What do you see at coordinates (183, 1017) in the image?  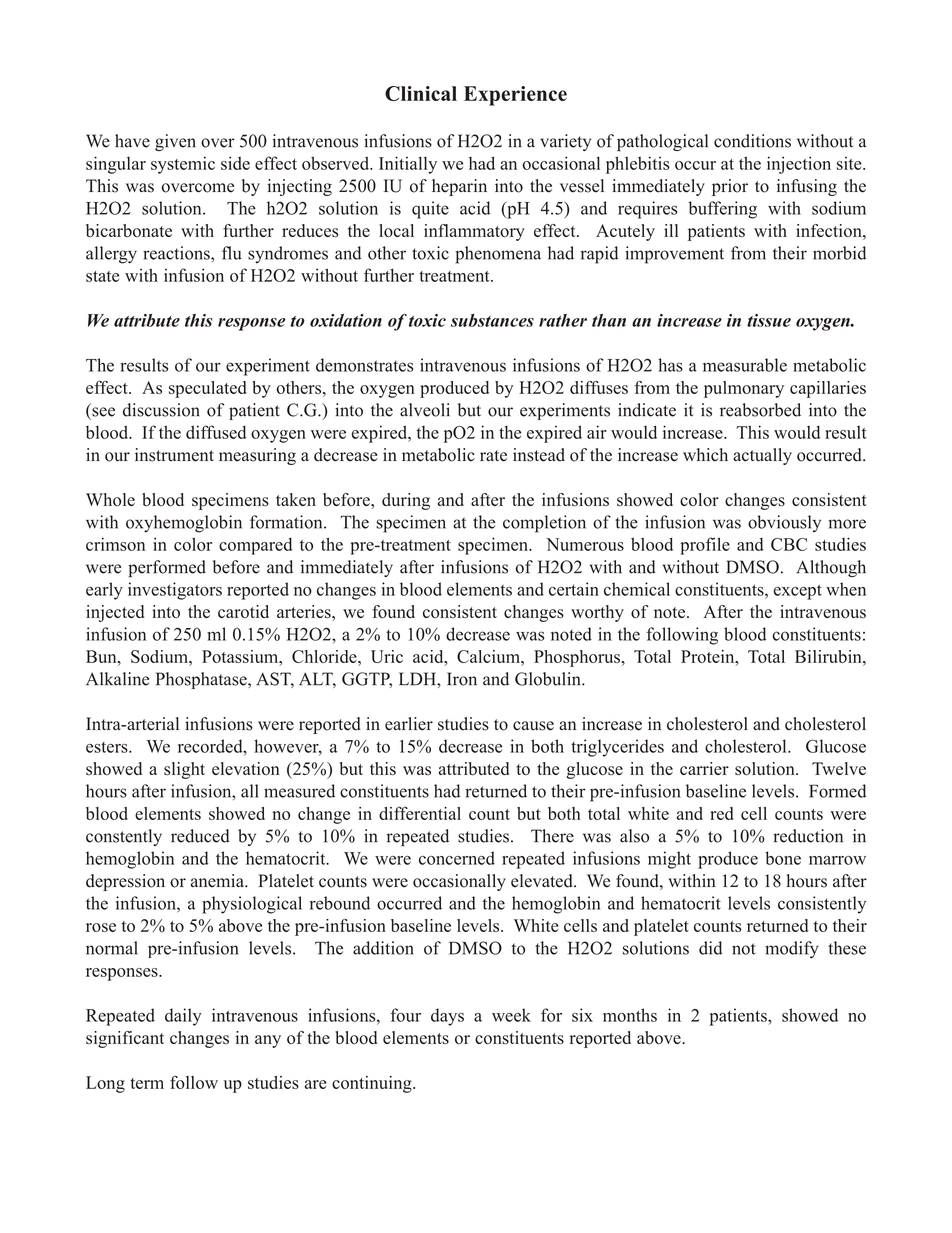 I see `daily` at bounding box center [183, 1017].
